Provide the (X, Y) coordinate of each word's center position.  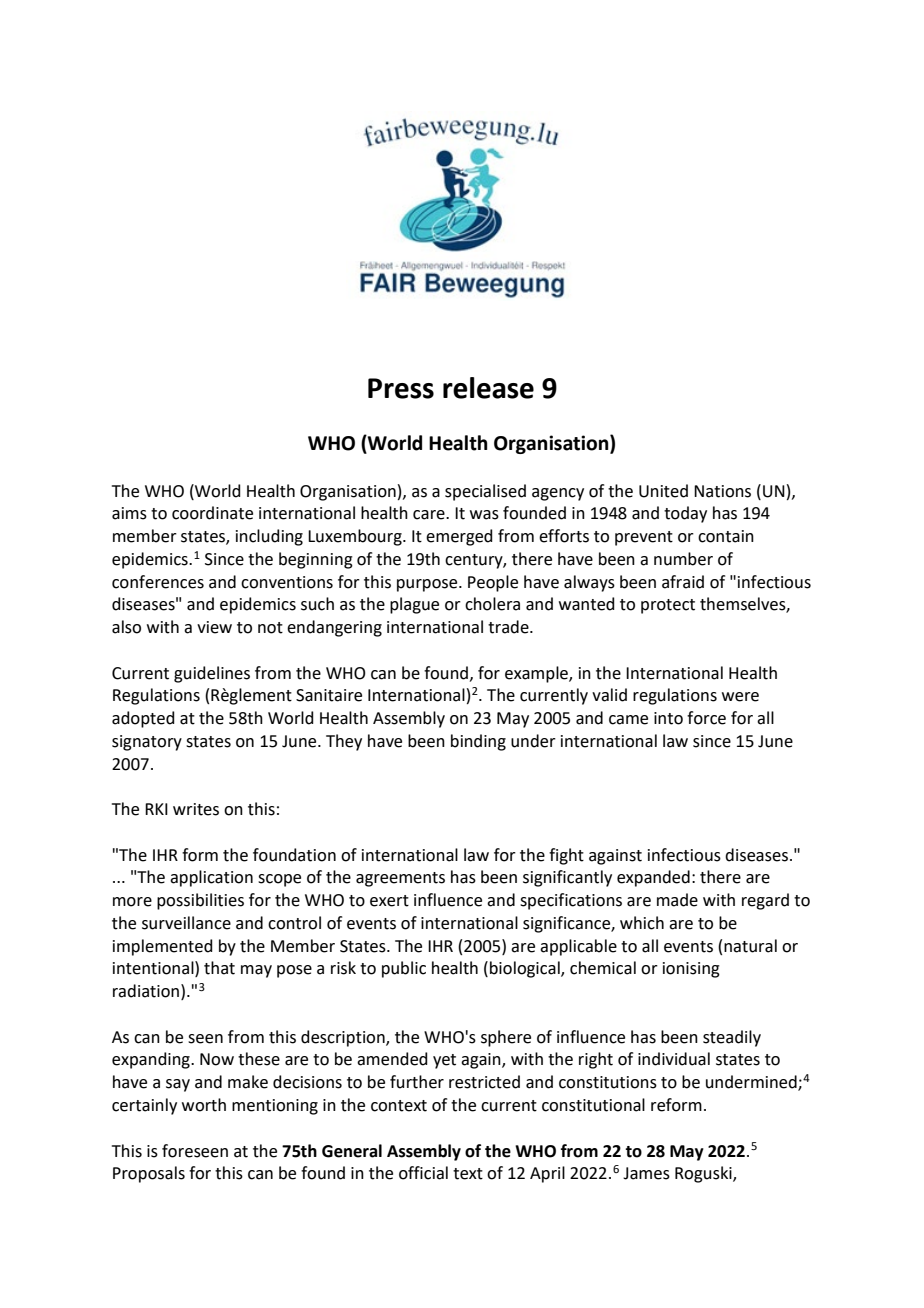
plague (414, 605)
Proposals (149, 1174)
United (663, 491)
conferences (158, 582)
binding (478, 742)
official (423, 1173)
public (404, 969)
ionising (691, 970)
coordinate (212, 513)
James (646, 1173)
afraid (683, 582)
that (219, 968)
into (668, 718)
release (488, 388)
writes (196, 809)
